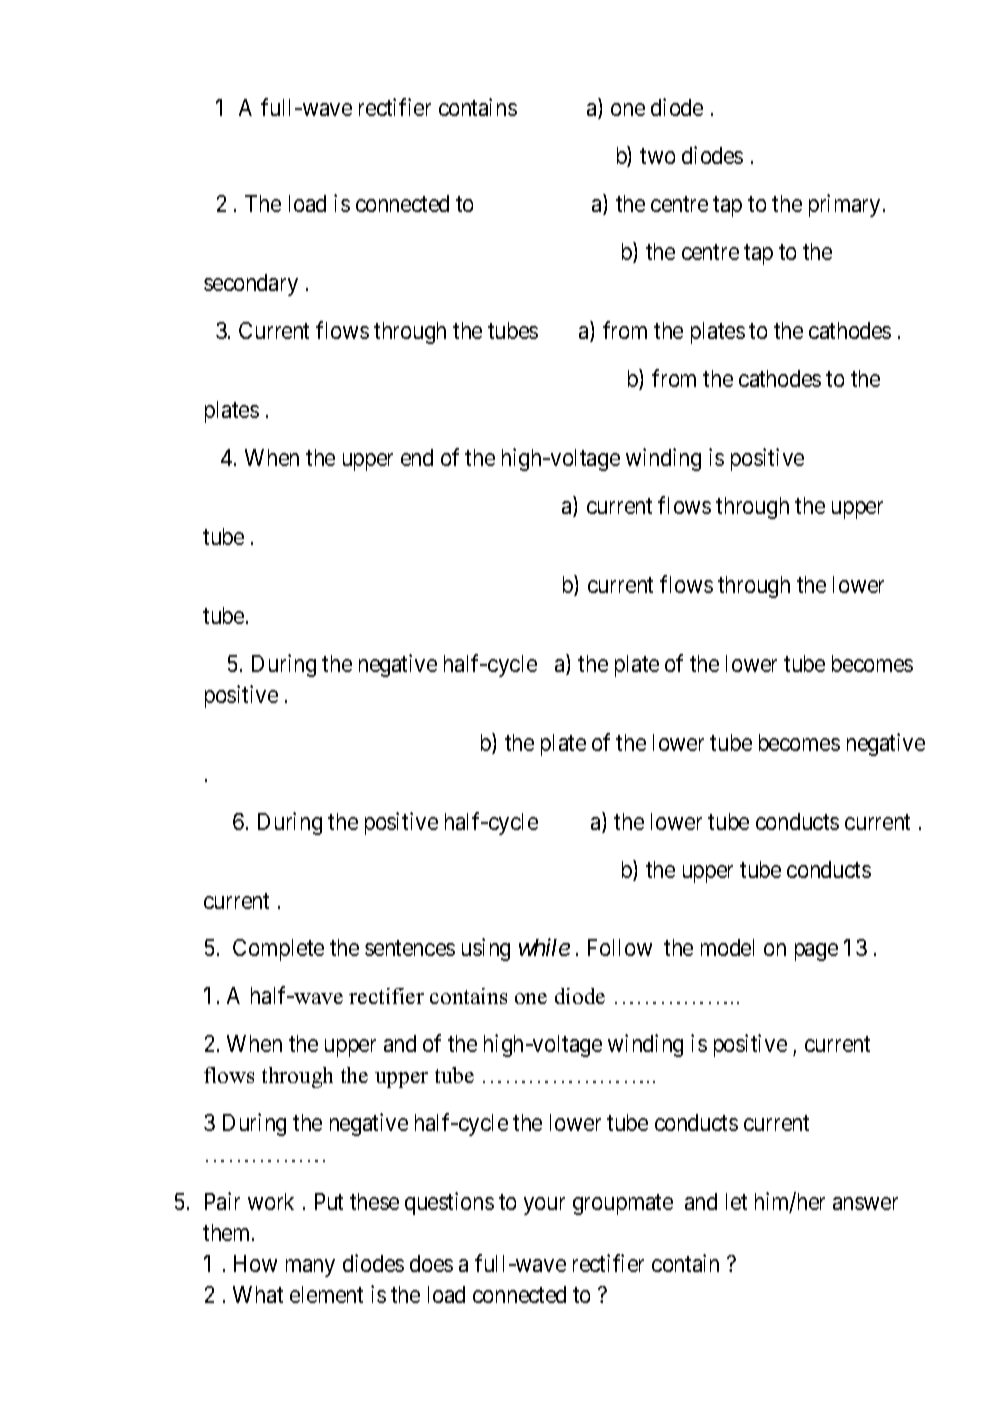 The width and height of the image is (1000, 1414). What do you see at coordinates (844, 205) in the image?
I see `primary` at bounding box center [844, 205].
